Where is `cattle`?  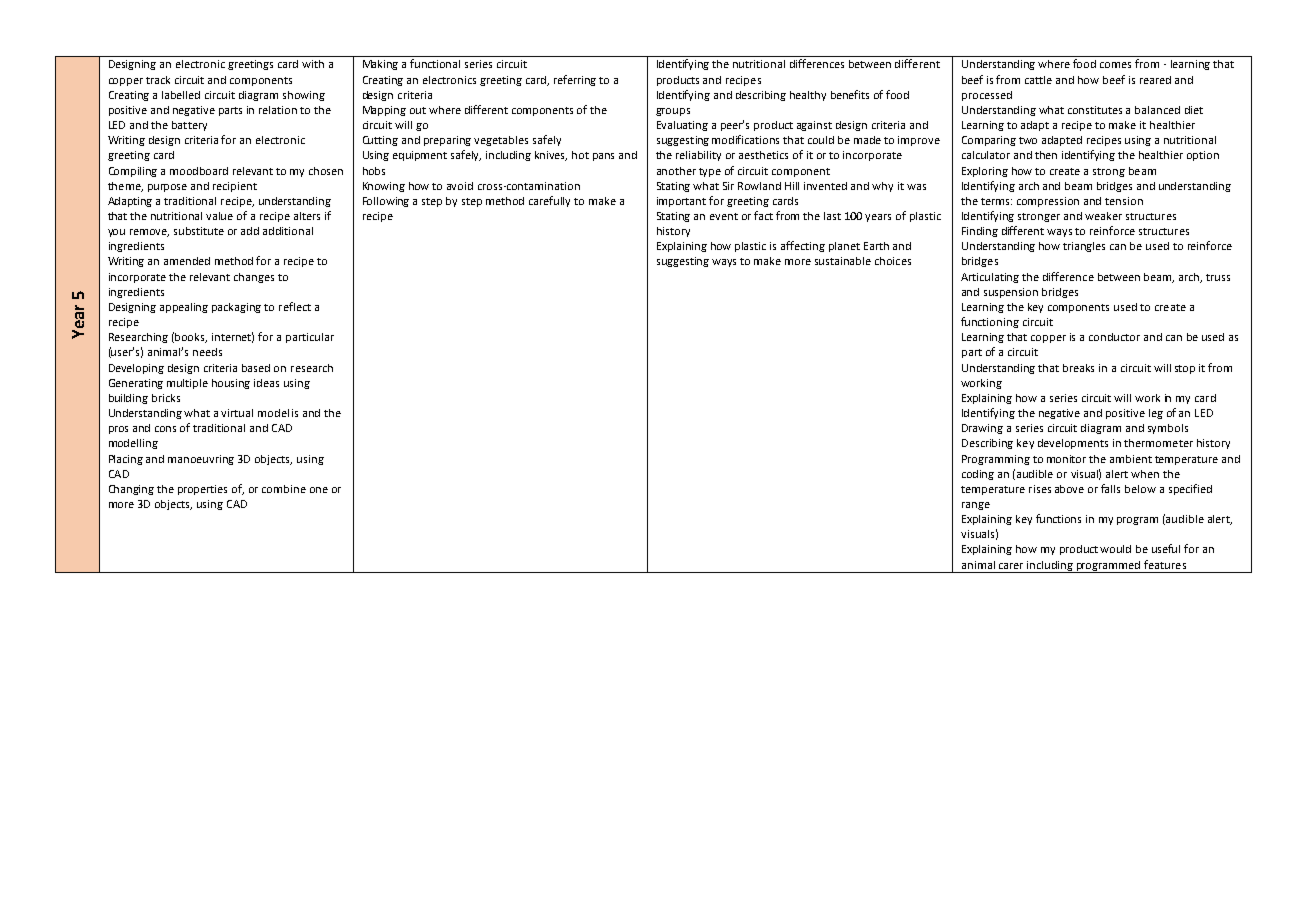
cattle is located at coordinates (1038, 80).
